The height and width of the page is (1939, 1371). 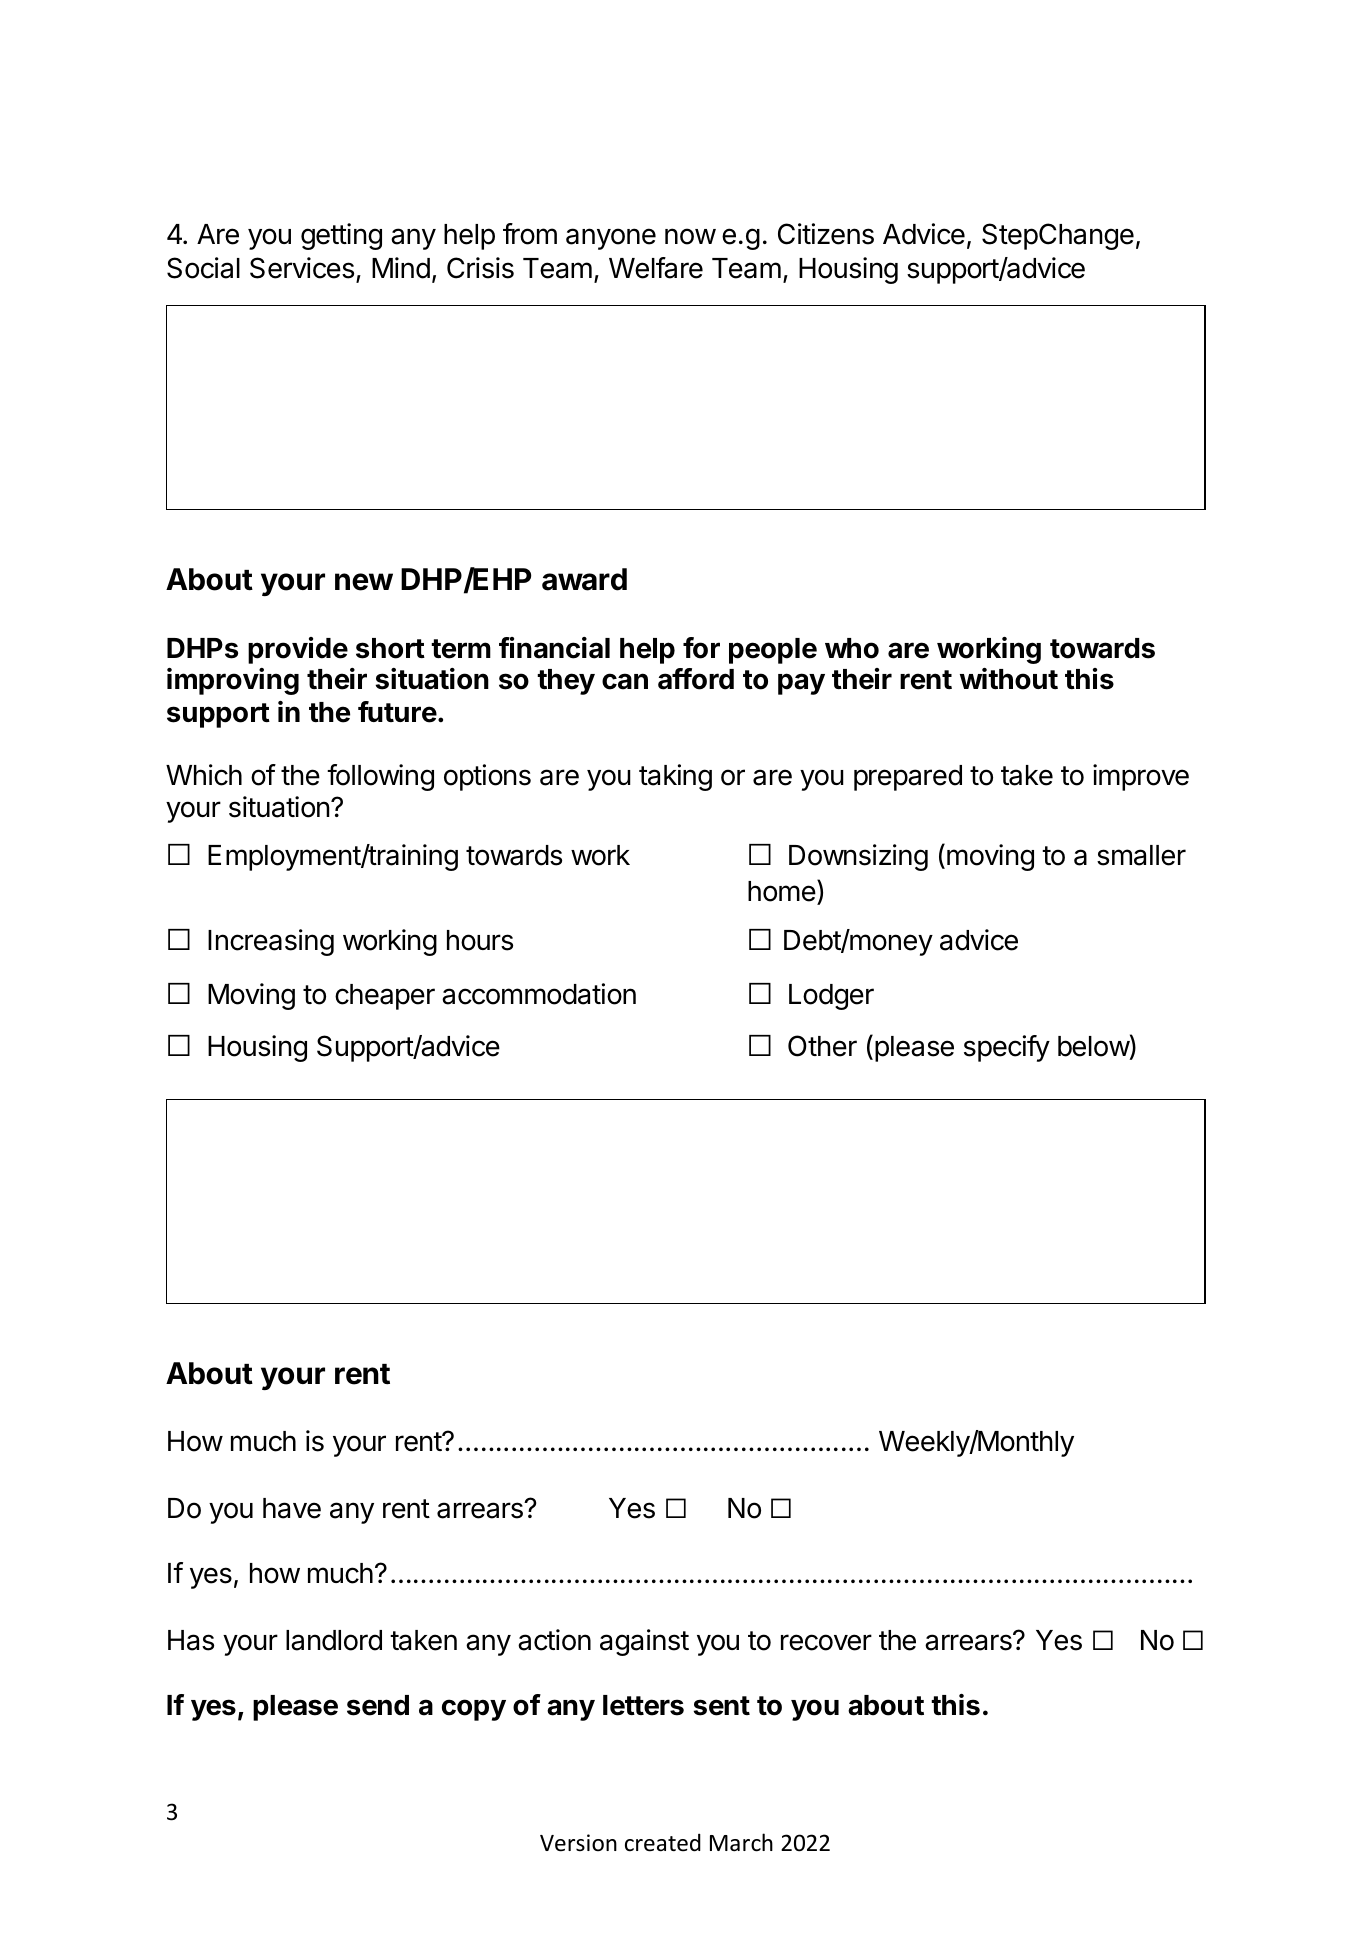 I want to click on send, so click(x=378, y=1705).
